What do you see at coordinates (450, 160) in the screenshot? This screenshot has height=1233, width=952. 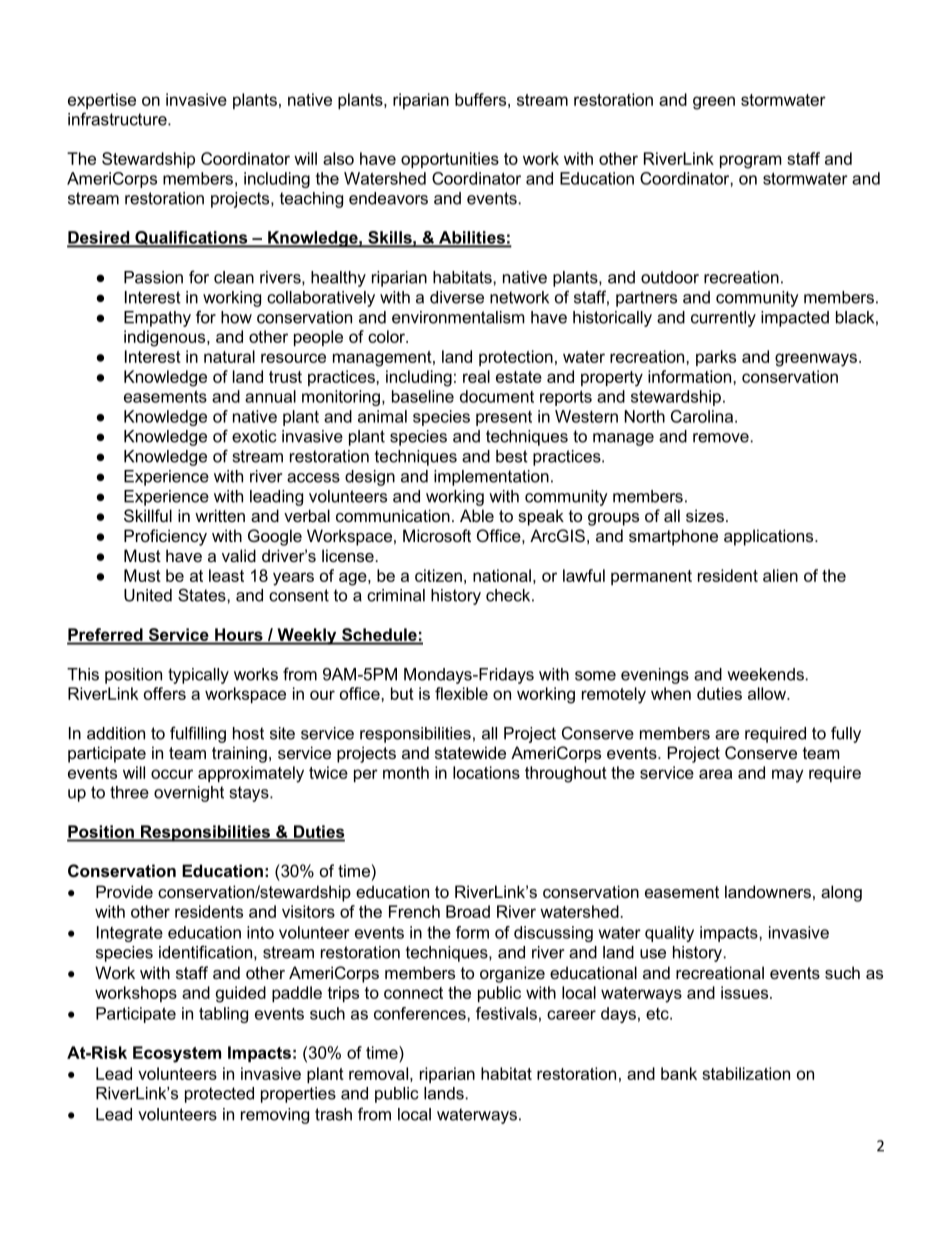 I see `opportunities` at bounding box center [450, 160].
